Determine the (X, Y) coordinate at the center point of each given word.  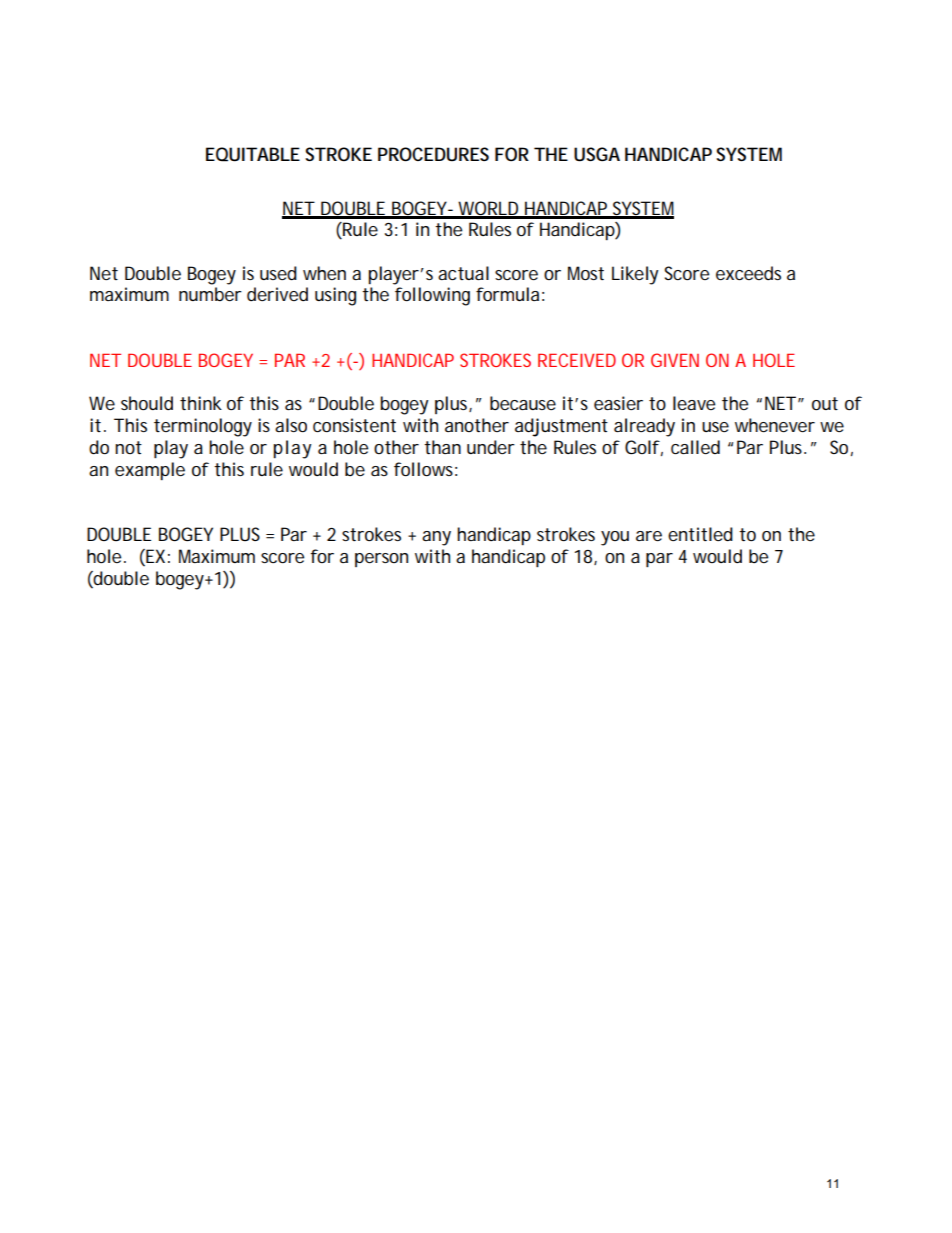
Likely (635, 275)
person (381, 560)
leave (694, 403)
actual (463, 273)
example (150, 471)
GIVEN (675, 360)
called (695, 447)
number (210, 294)
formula (507, 294)
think (201, 403)
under (491, 447)
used (278, 273)
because (523, 403)
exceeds (748, 273)
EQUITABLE (253, 154)
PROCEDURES (433, 154)
